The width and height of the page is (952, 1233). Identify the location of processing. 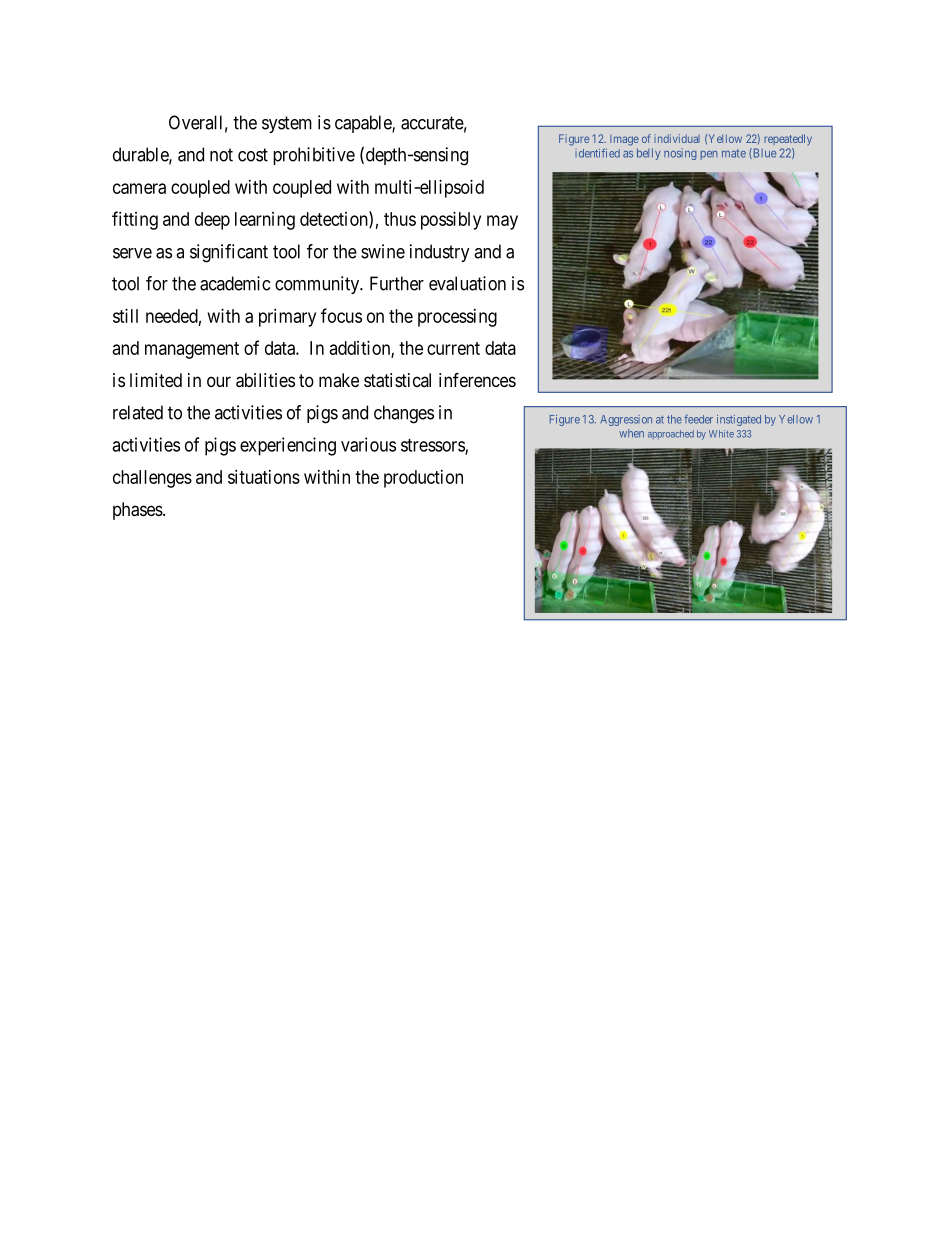
(457, 318).
